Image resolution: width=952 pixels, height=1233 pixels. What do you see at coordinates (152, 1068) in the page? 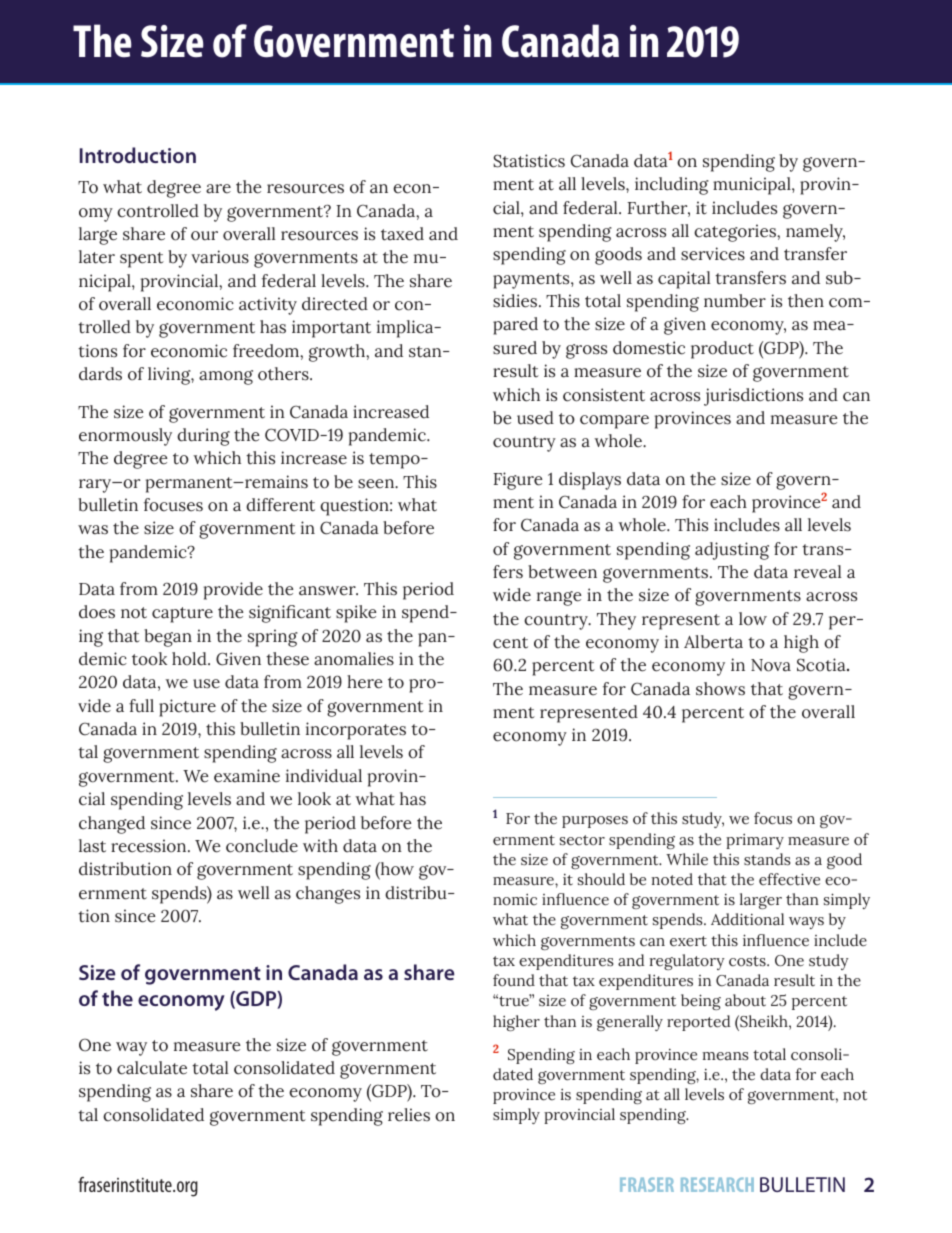
I see `calculate` at bounding box center [152, 1068].
